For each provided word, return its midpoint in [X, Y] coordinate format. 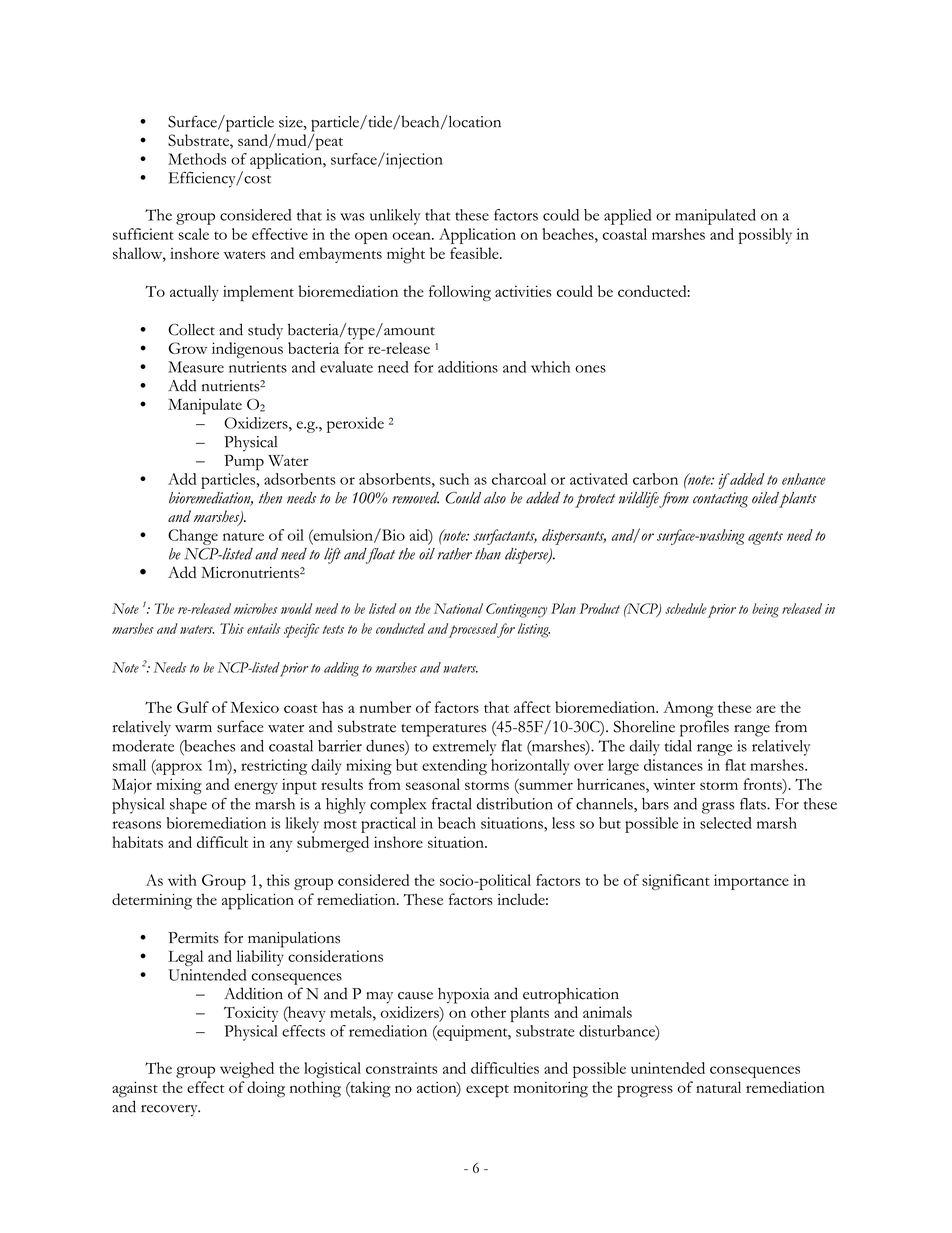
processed [474, 630]
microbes [255, 608]
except [487, 1091]
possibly [765, 236]
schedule [686, 608]
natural [718, 1087]
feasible [475, 253]
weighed [247, 1070]
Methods [197, 159]
